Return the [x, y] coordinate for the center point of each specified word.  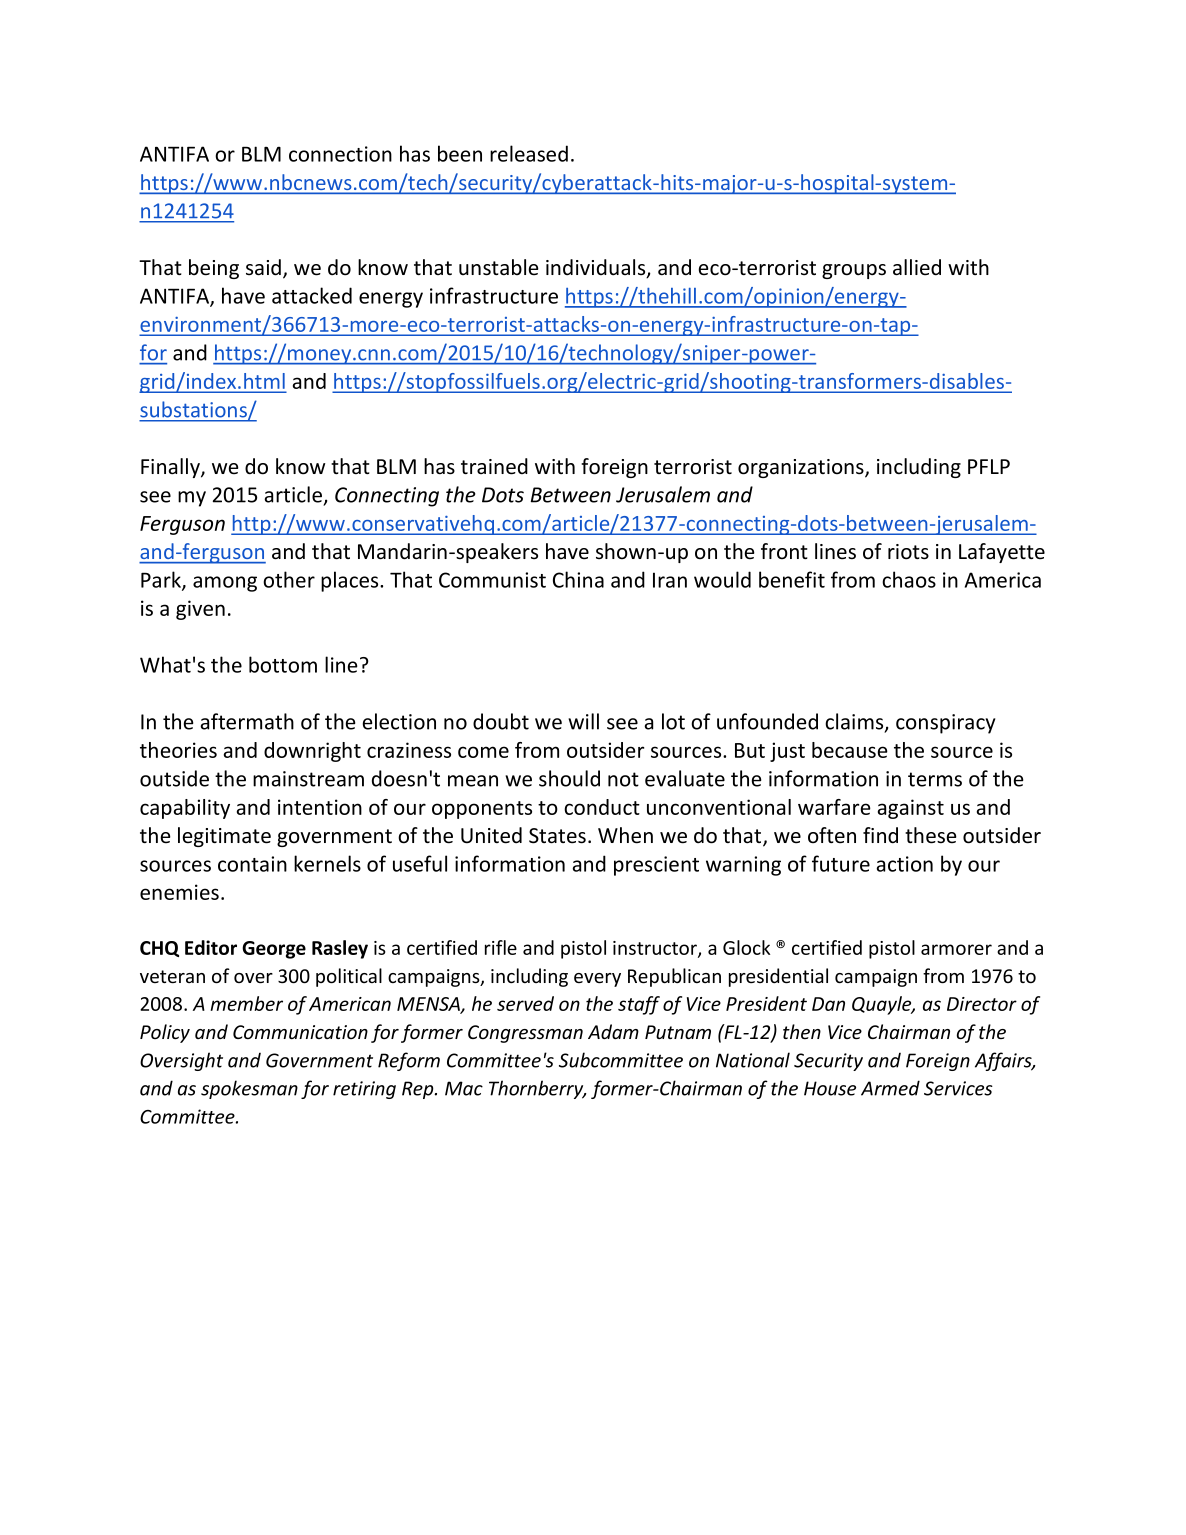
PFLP [989, 466]
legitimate [224, 837]
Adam [613, 1031]
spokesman [249, 1089]
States [557, 836]
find [880, 835]
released [529, 153]
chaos [909, 579]
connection [340, 154]
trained [494, 466]
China [578, 579]
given [200, 610]
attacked [312, 295]
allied [917, 267]
